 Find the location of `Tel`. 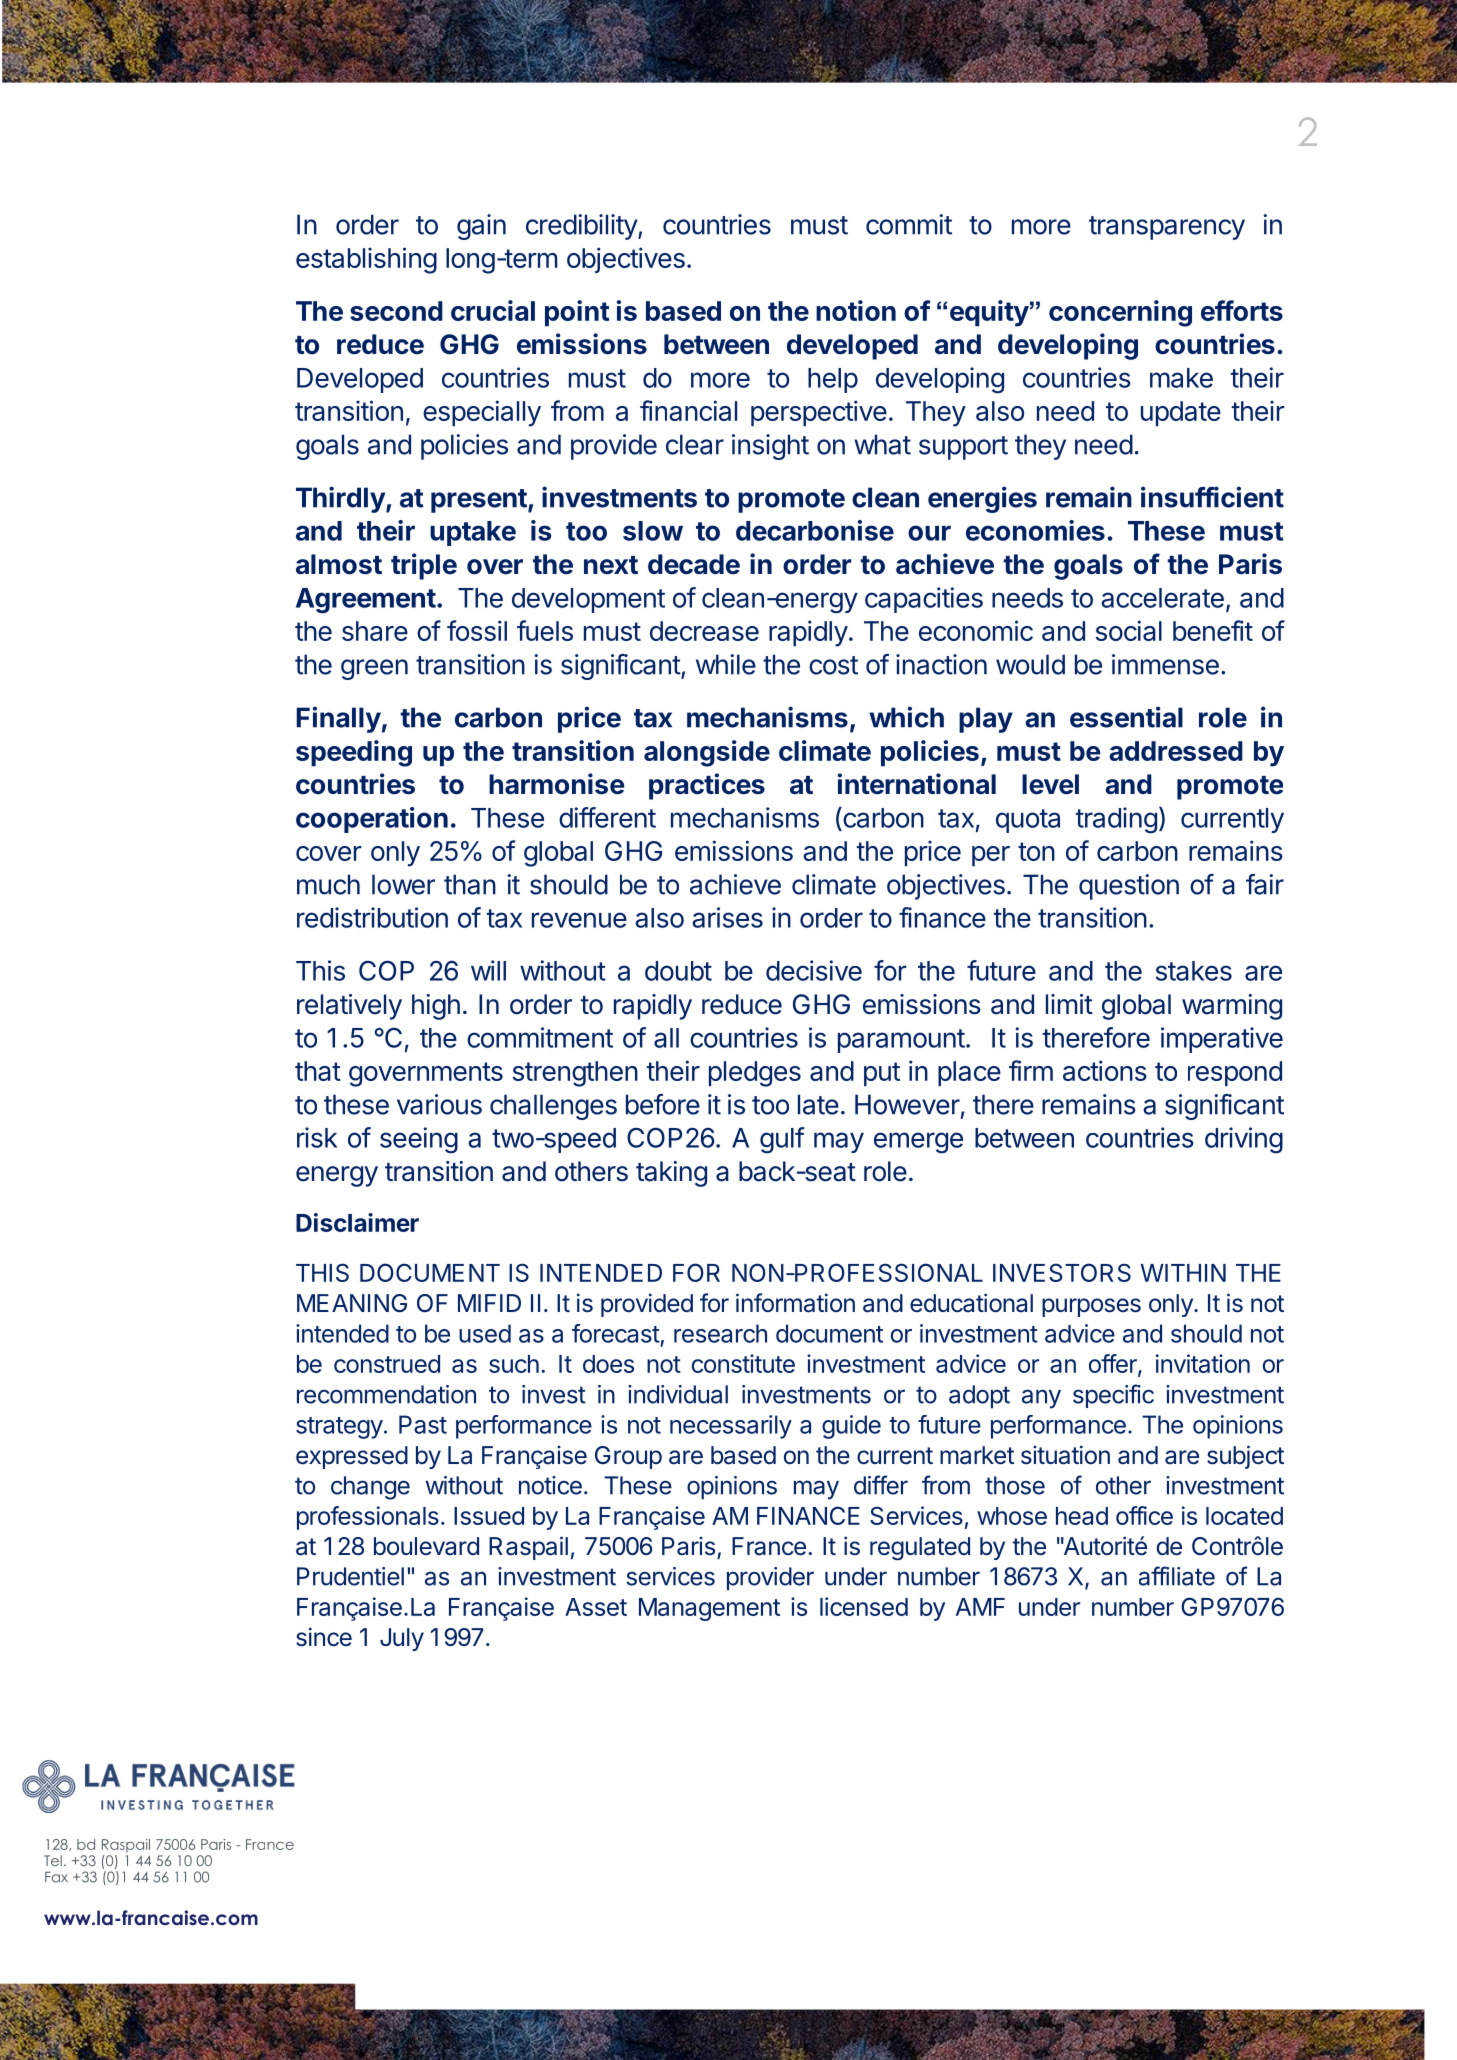

Tel is located at coordinates (53, 1860).
